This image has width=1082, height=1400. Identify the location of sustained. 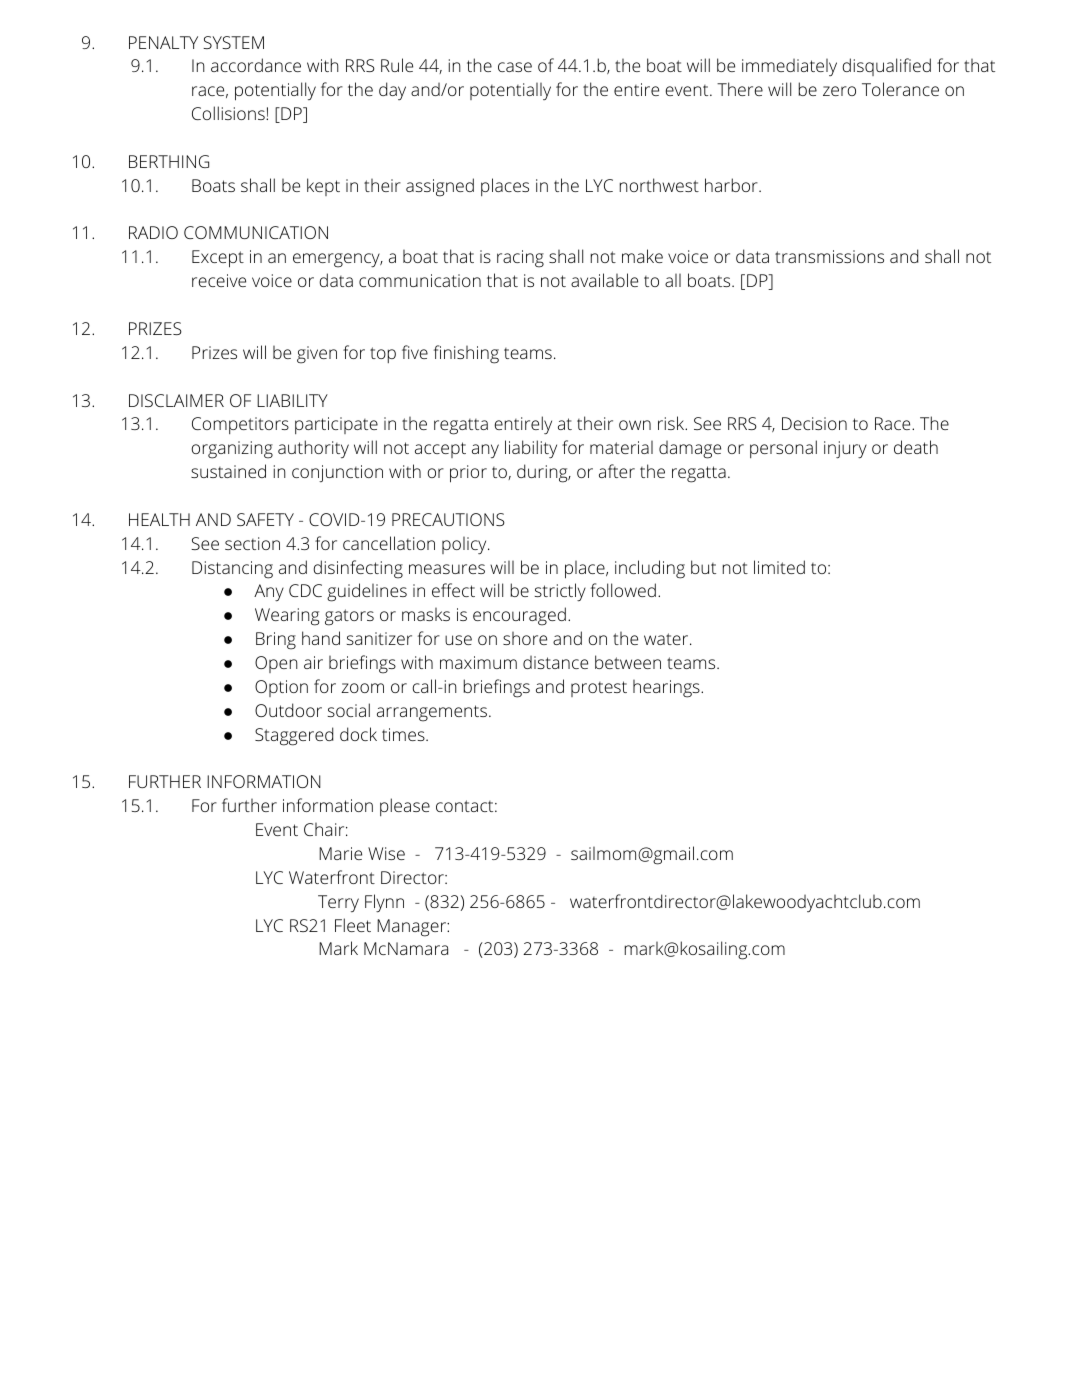
(228, 471).
